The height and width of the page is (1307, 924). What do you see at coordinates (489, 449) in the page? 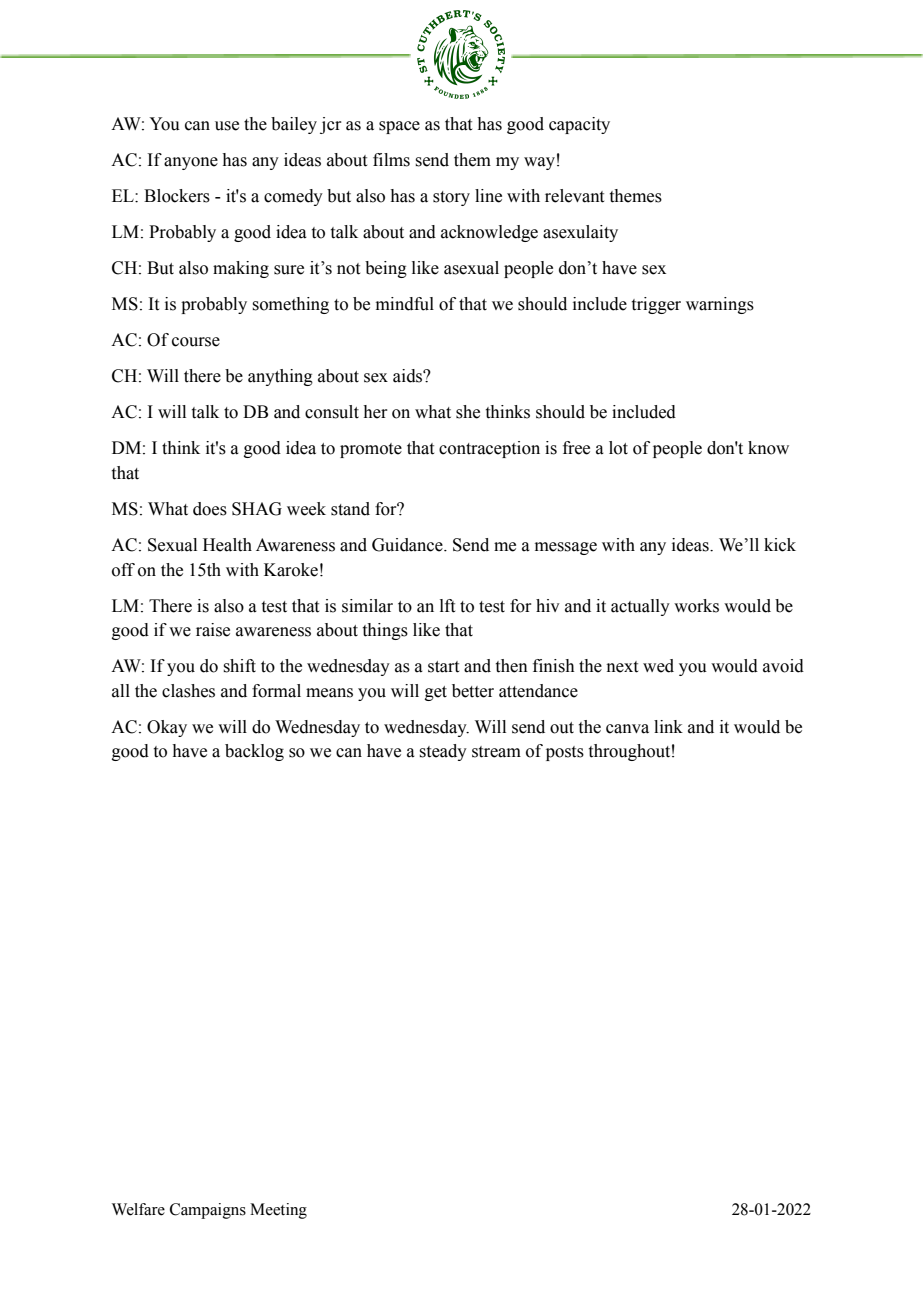
I see `contraception` at bounding box center [489, 449].
